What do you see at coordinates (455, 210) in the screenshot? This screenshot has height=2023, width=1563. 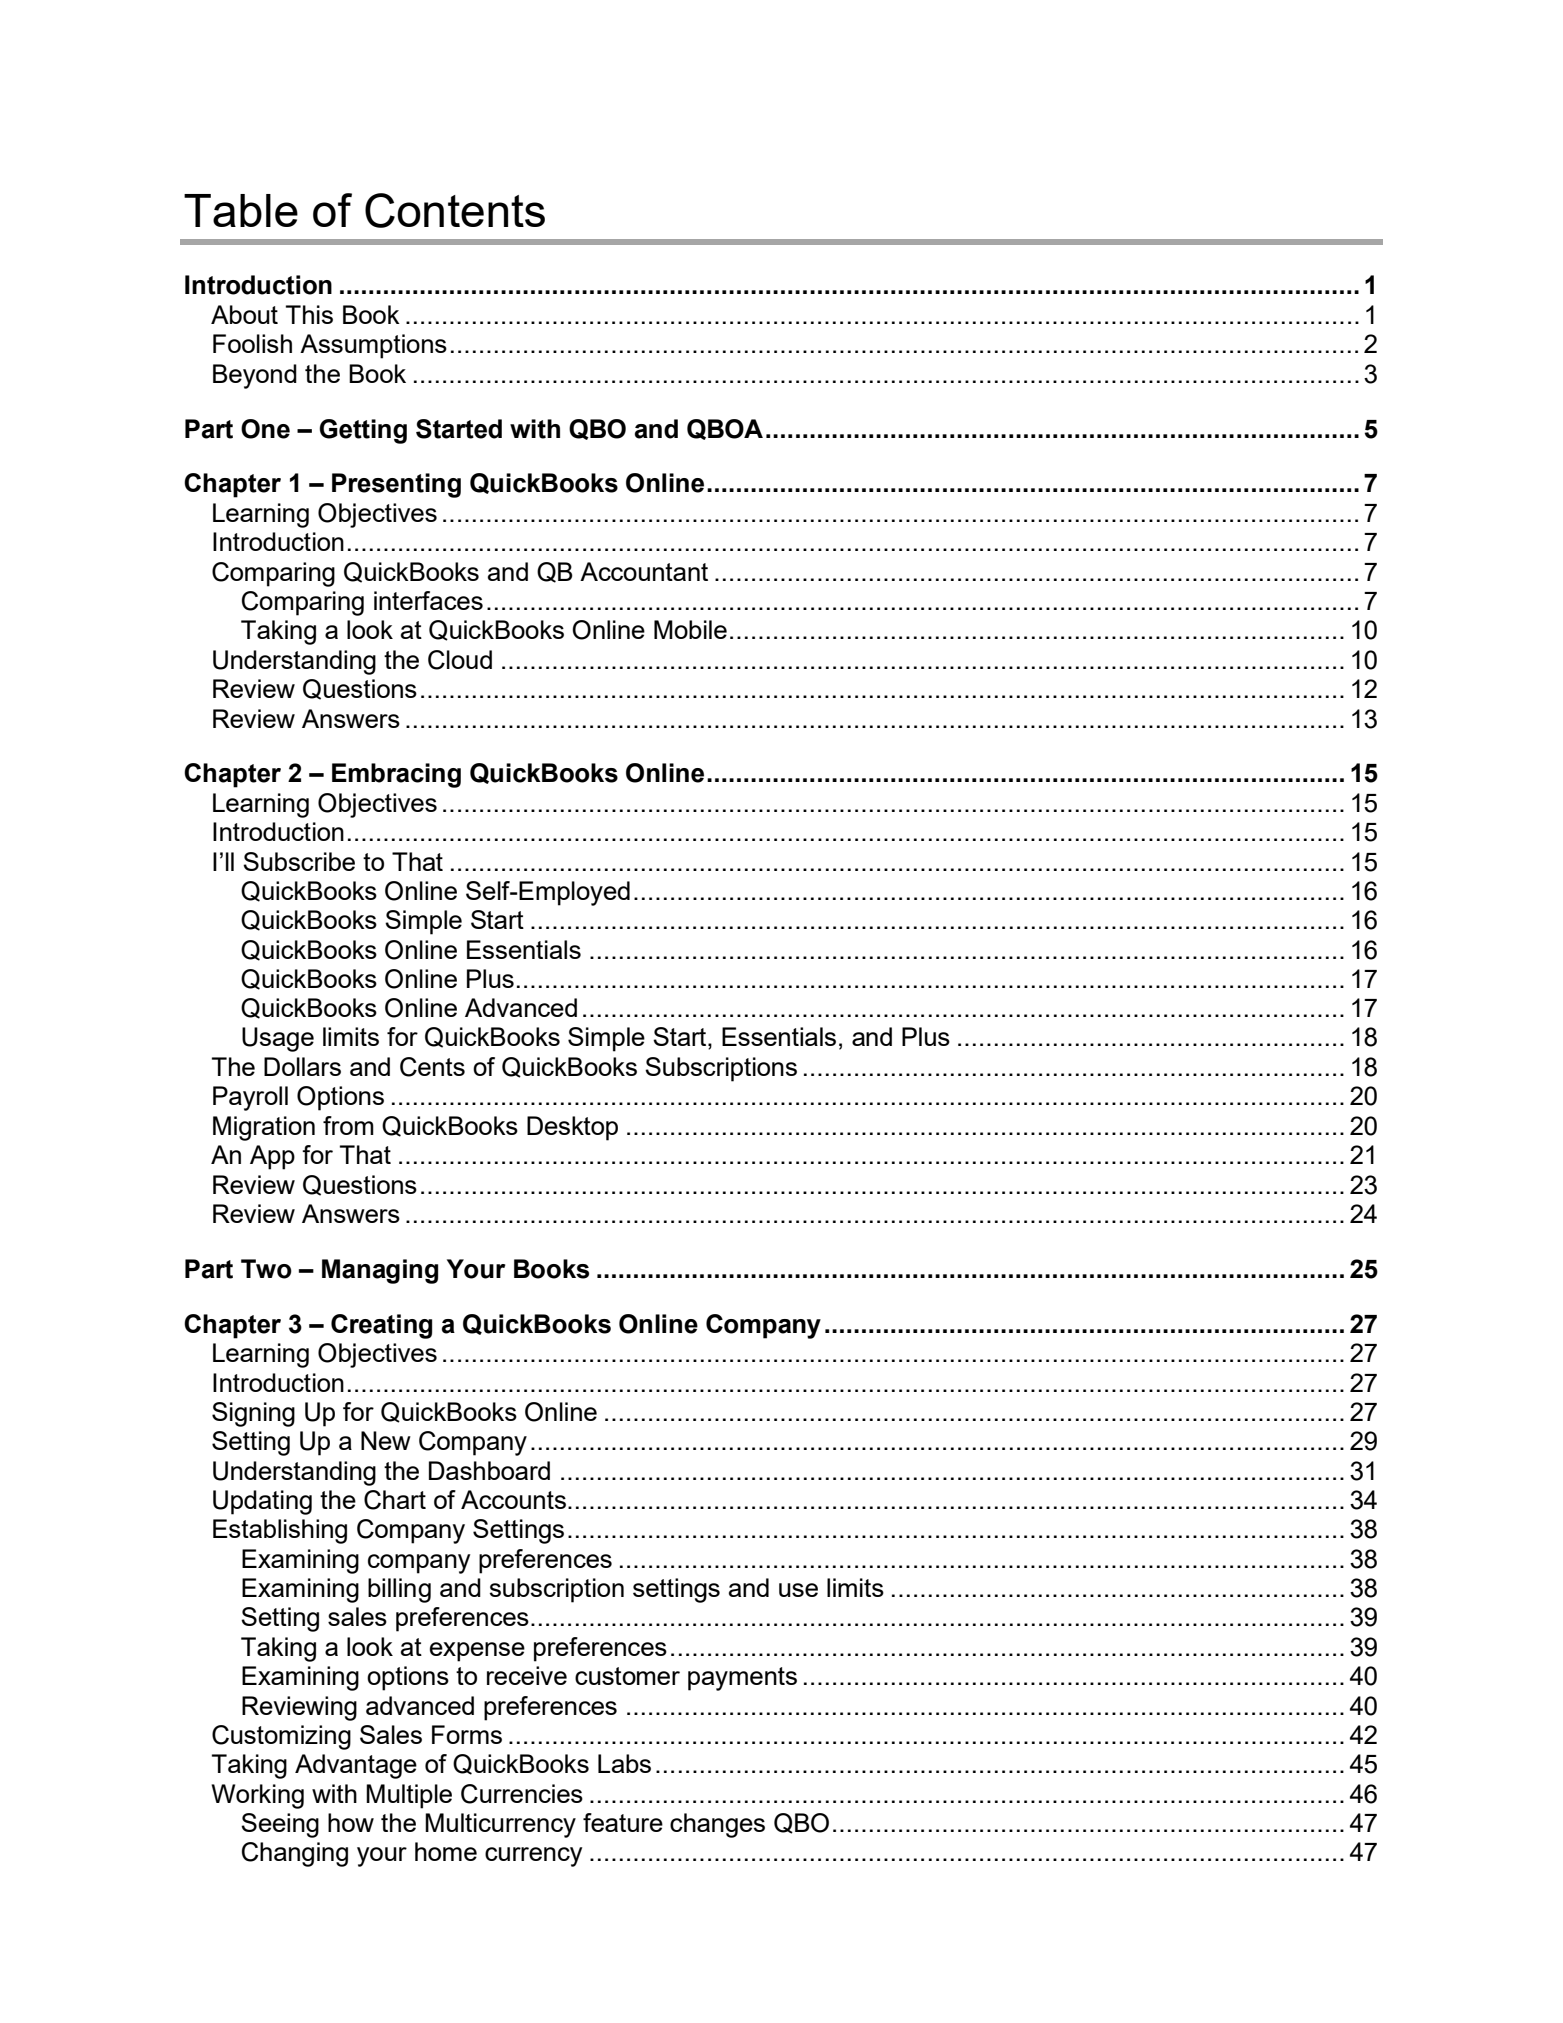 I see `Contents` at bounding box center [455, 210].
